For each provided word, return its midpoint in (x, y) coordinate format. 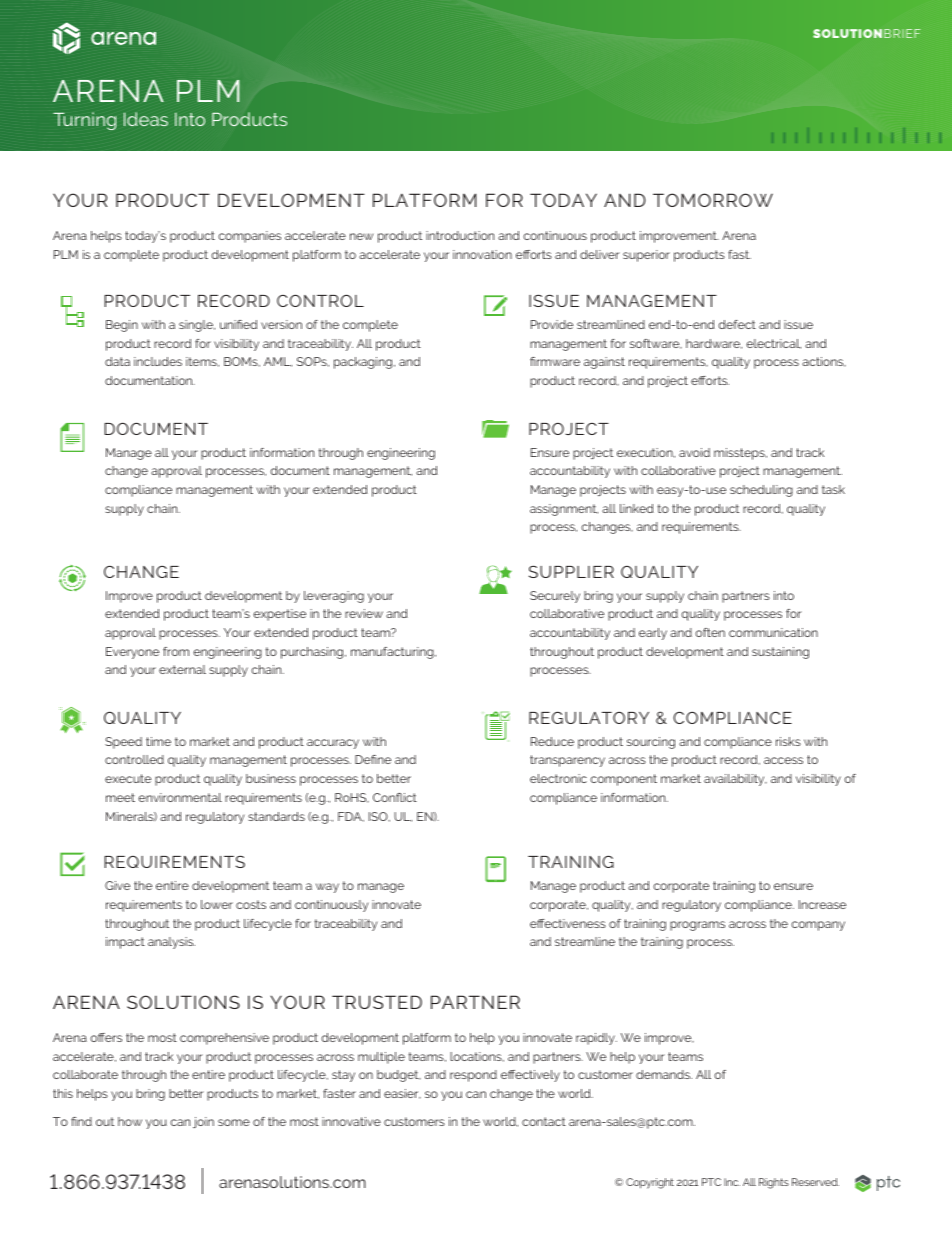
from (176, 651)
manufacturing (393, 653)
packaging (364, 363)
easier (402, 1094)
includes (158, 361)
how (130, 1121)
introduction (460, 235)
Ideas (146, 119)
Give (117, 885)
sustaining (780, 653)
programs (697, 926)
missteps (740, 454)
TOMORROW (713, 200)
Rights (774, 1183)
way (327, 888)
